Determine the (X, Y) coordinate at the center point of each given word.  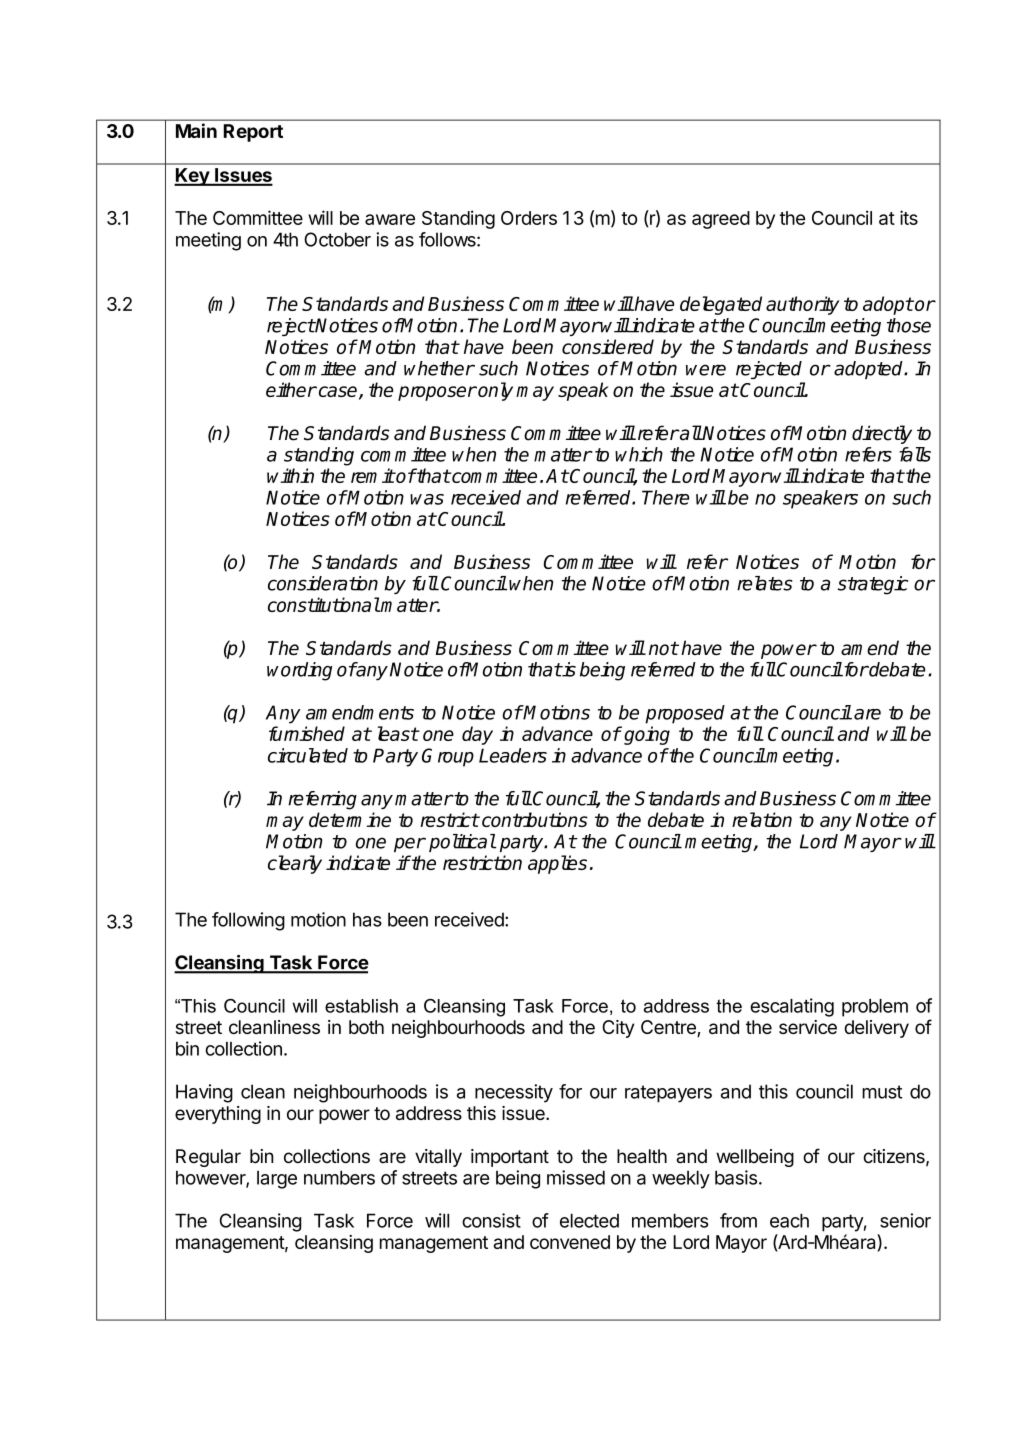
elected (589, 1220)
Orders (529, 218)
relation (762, 819)
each (789, 1220)
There (665, 497)
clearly (295, 864)
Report (253, 133)
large (277, 1179)
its (909, 217)
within (290, 475)
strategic (873, 585)
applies (557, 864)
